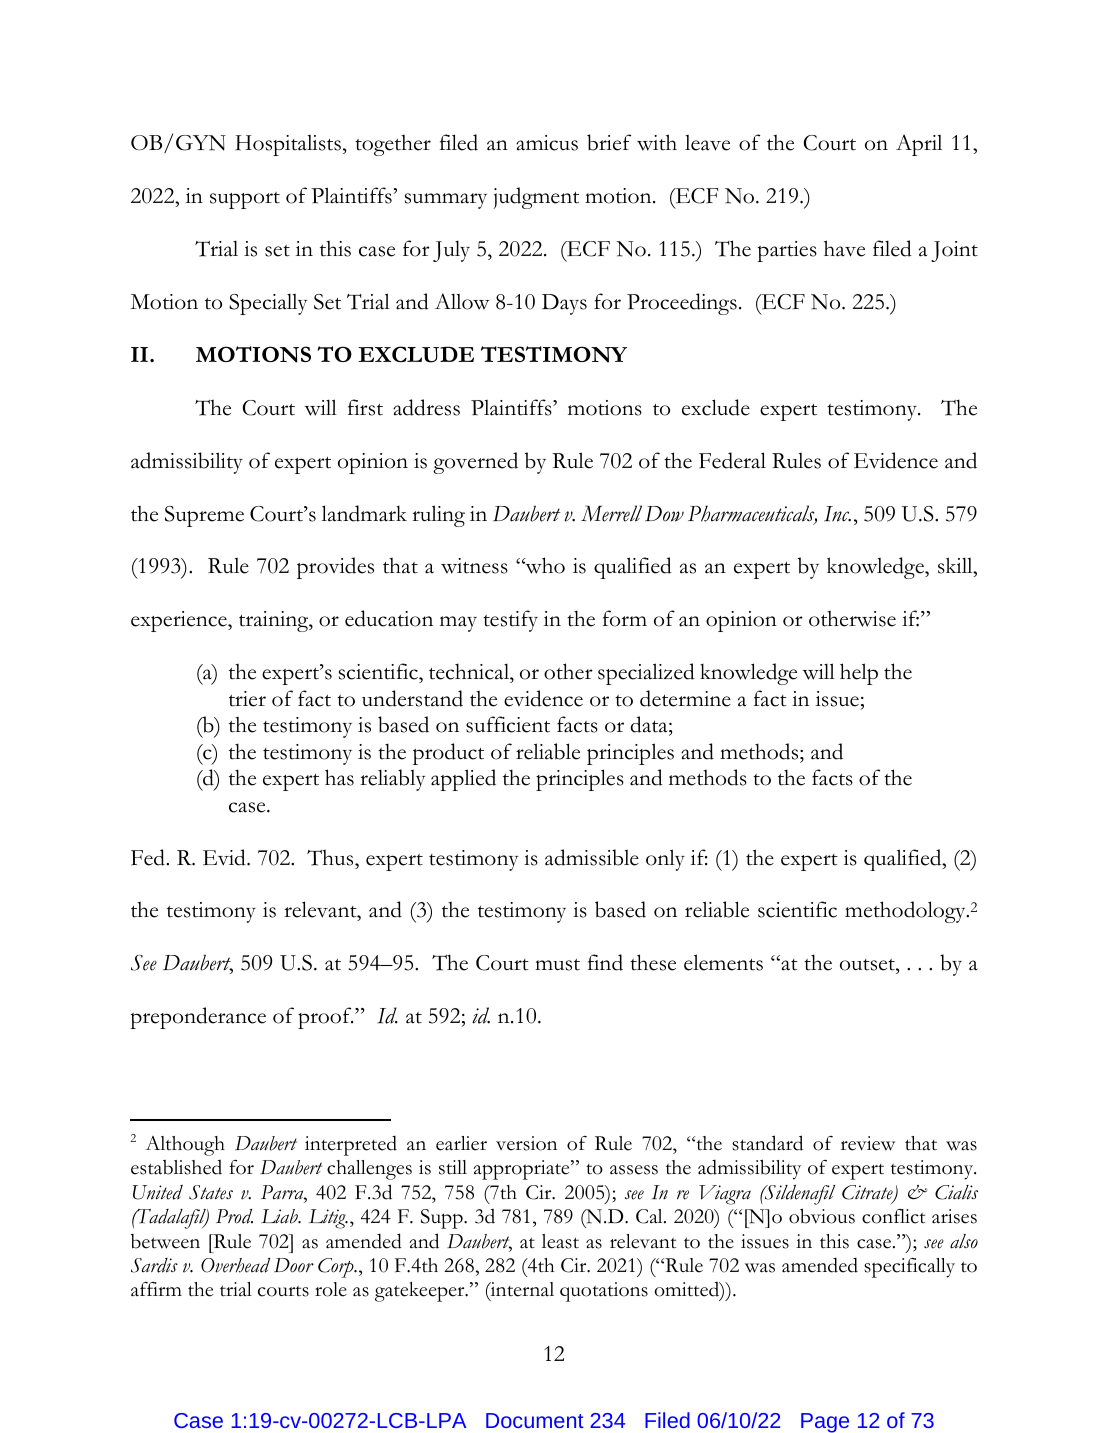 The width and height of the screenshot is (1108, 1433). What do you see at coordinates (393, 145) in the screenshot?
I see `together` at bounding box center [393, 145].
